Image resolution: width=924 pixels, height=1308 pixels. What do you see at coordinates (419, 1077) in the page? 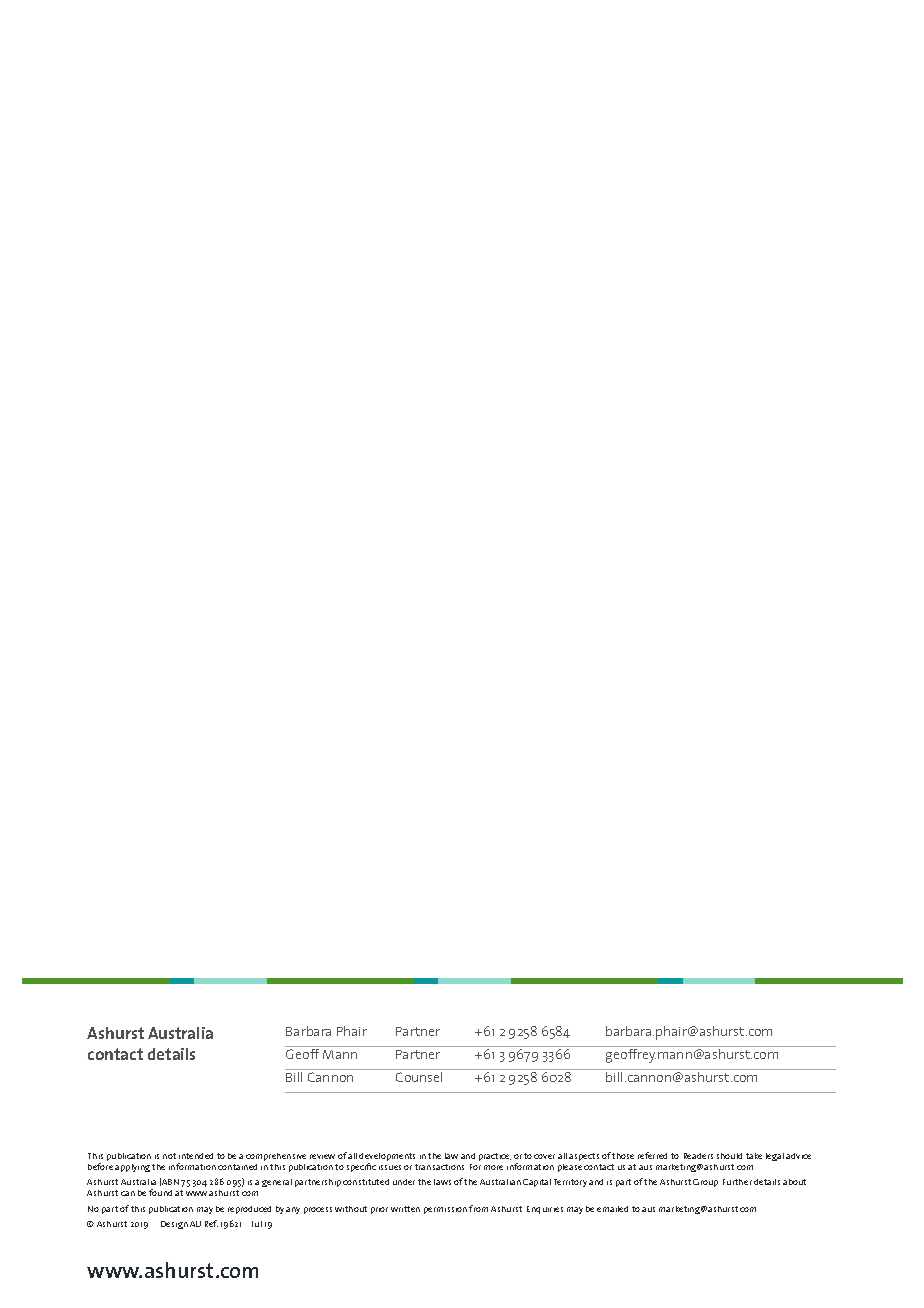
I see `Counsel` at bounding box center [419, 1077].
